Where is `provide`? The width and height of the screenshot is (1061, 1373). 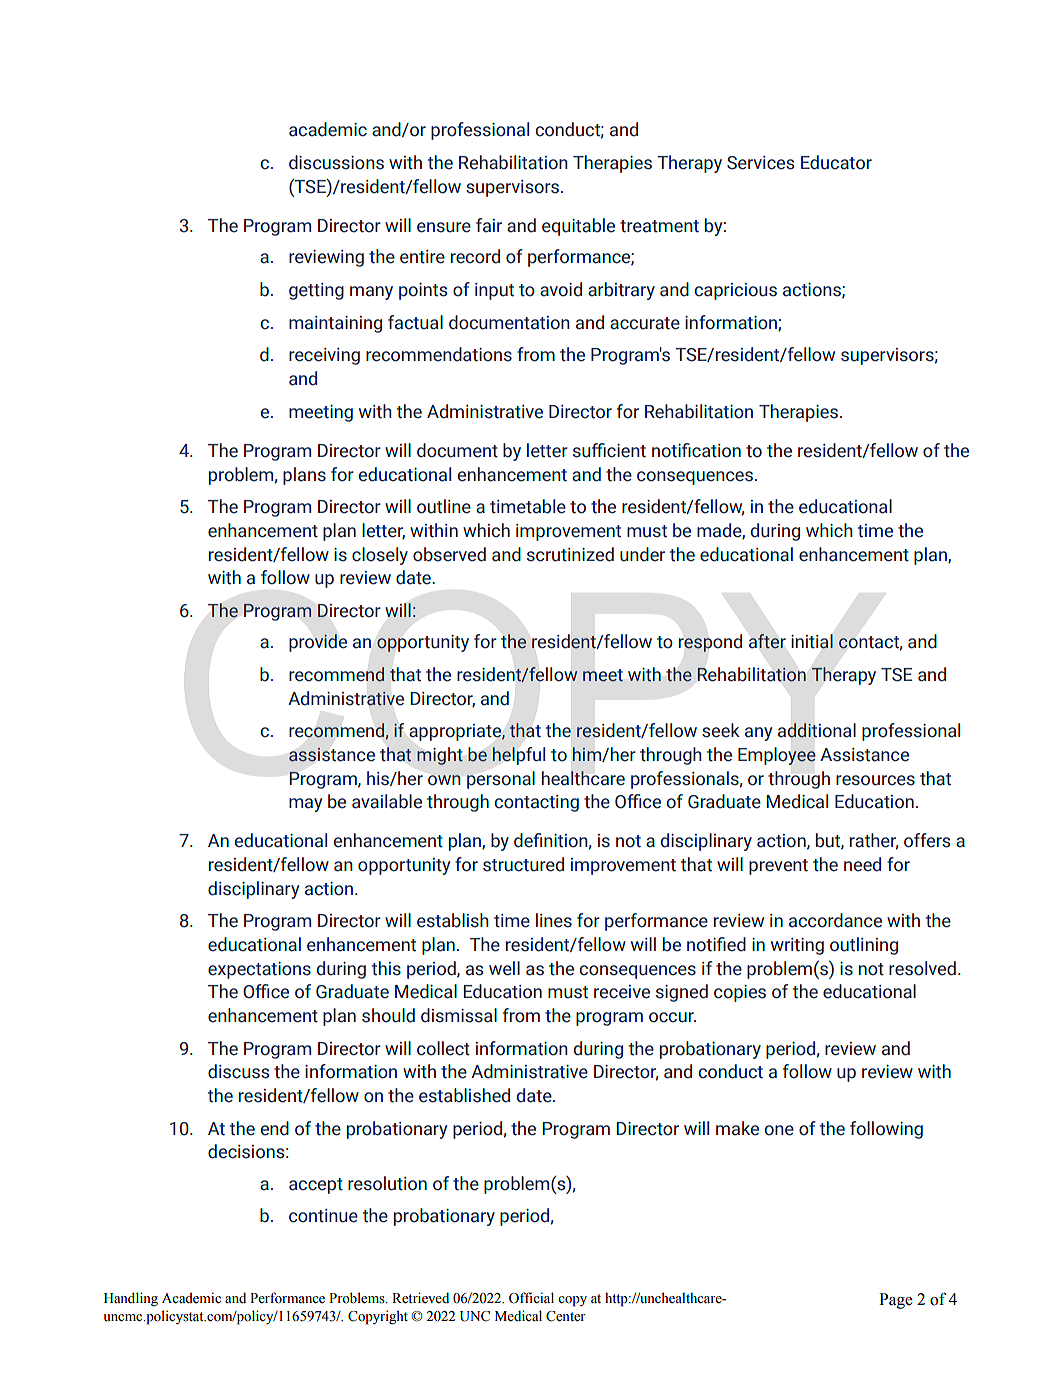
provide is located at coordinates (318, 643).
